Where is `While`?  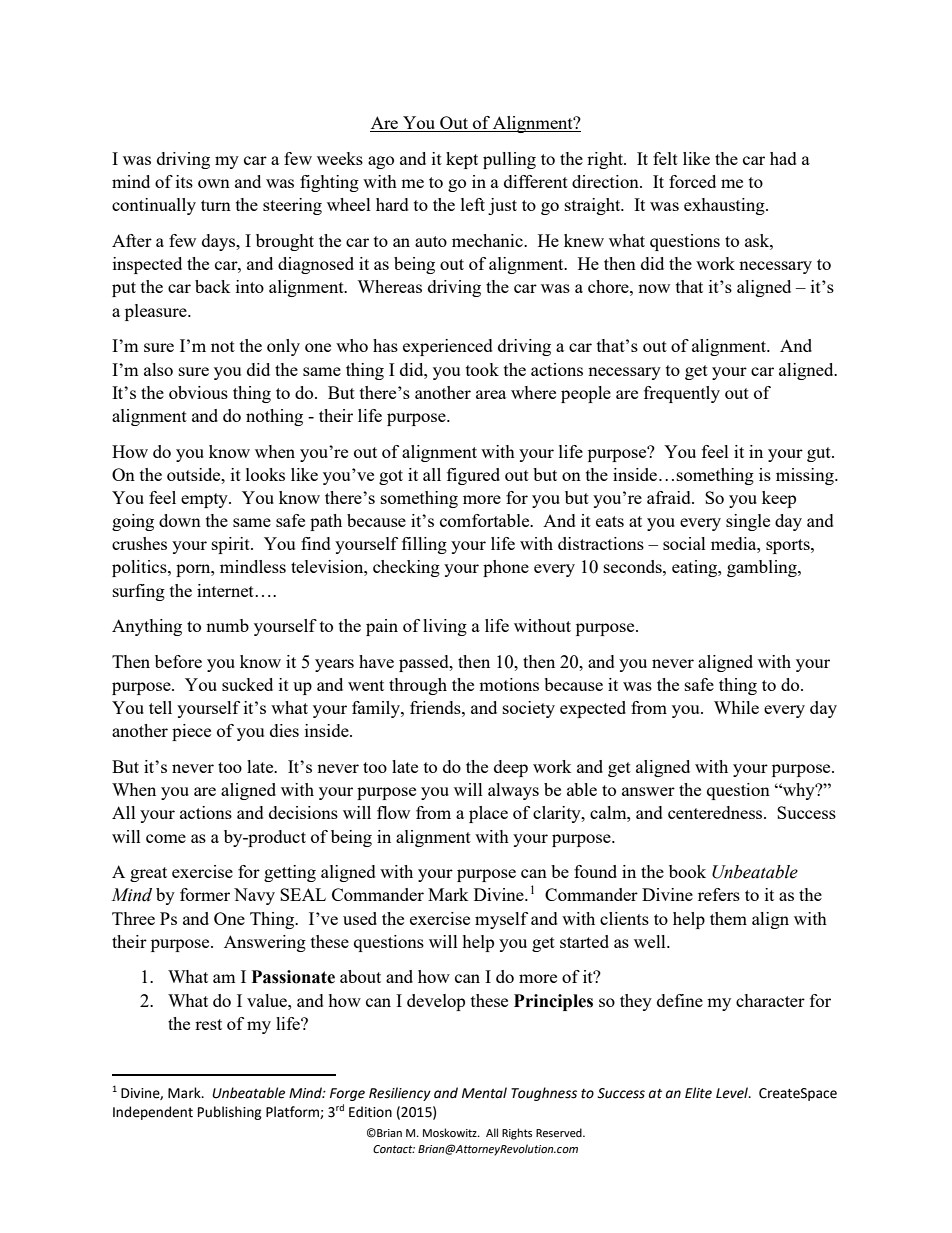
While is located at coordinates (736, 707).
